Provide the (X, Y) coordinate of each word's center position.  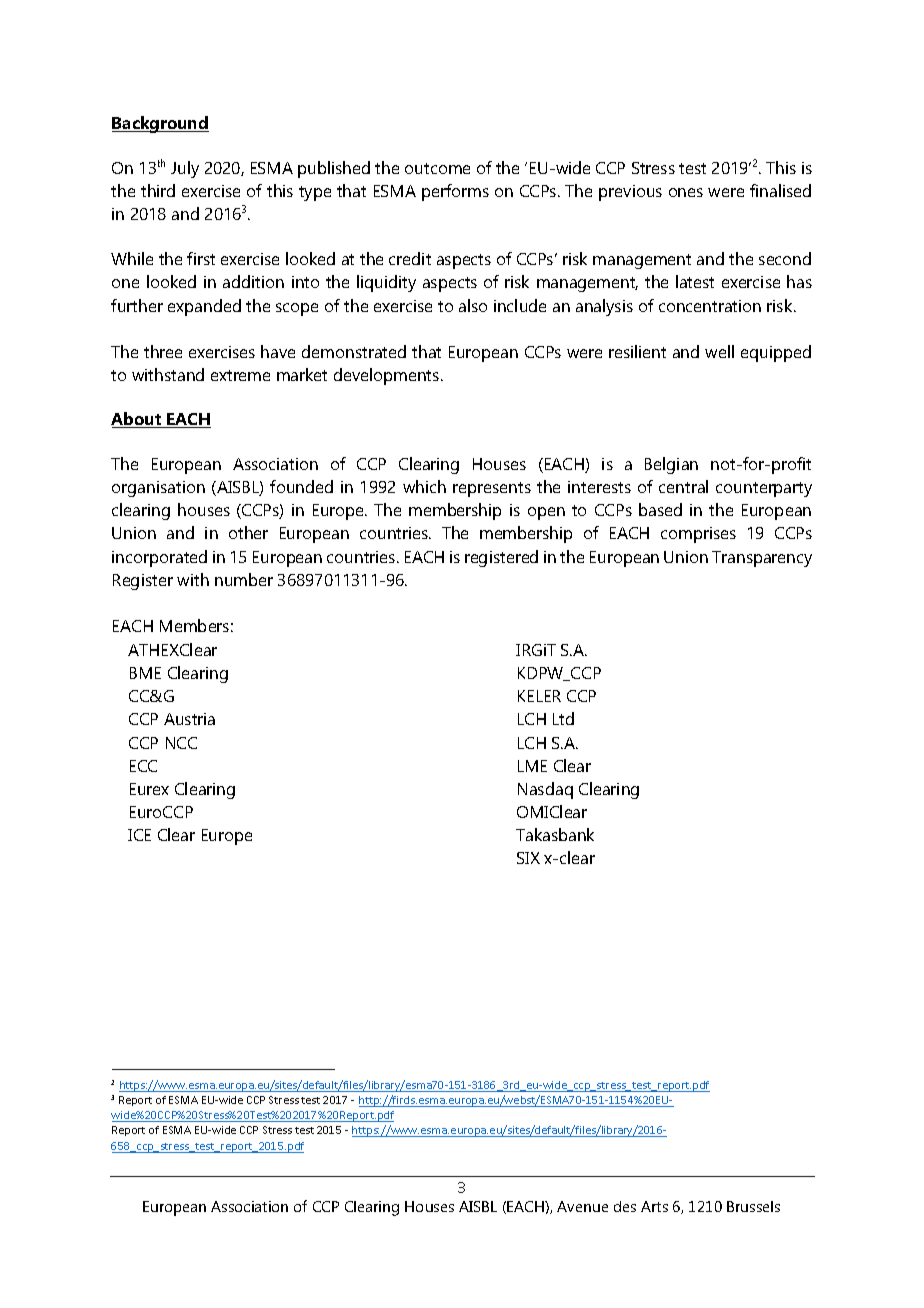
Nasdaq (545, 790)
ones (686, 192)
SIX (528, 858)
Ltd (563, 718)
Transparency (762, 559)
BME (145, 673)
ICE (139, 835)
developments (388, 376)
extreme (240, 375)
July (185, 169)
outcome (437, 168)
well (719, 351)
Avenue (582, 1206)
